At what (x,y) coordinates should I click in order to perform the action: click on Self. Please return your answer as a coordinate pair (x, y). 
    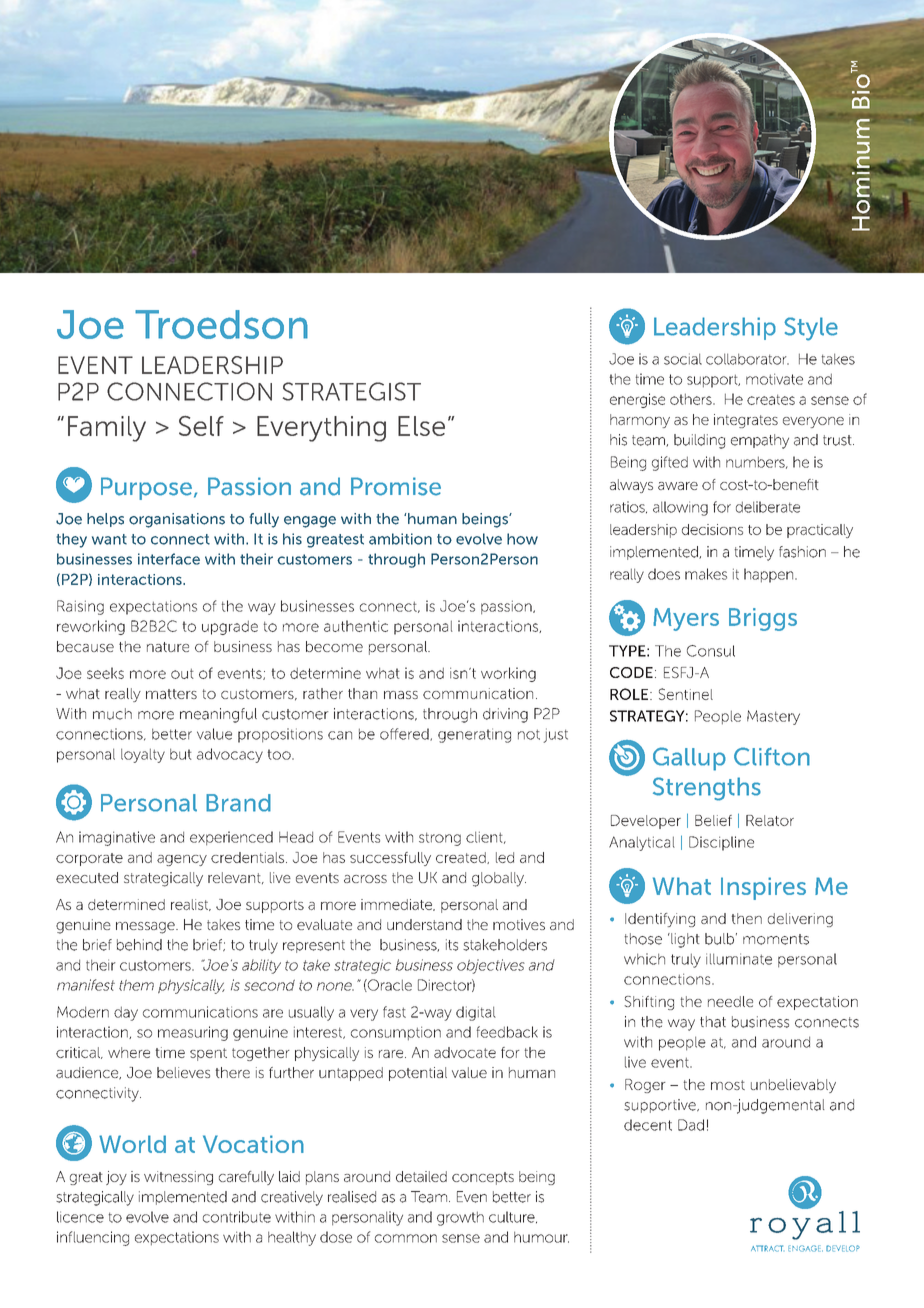
    Looking at the image, I should click on (201, 426).
